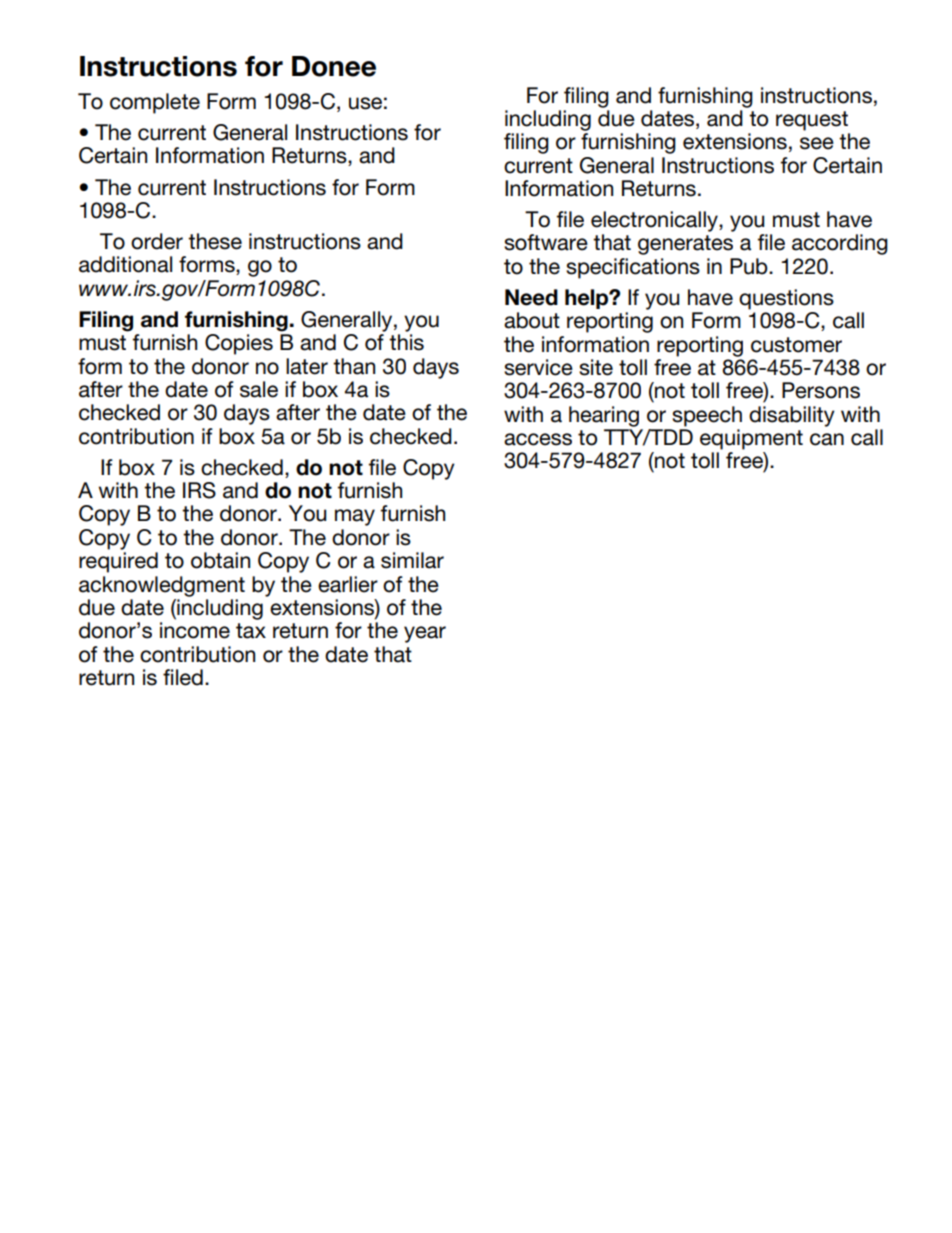 The image size is (952, 1233). What do you see at coordinates (812, 121) in the image?
I see `request` at bounding box center [812, 121].
